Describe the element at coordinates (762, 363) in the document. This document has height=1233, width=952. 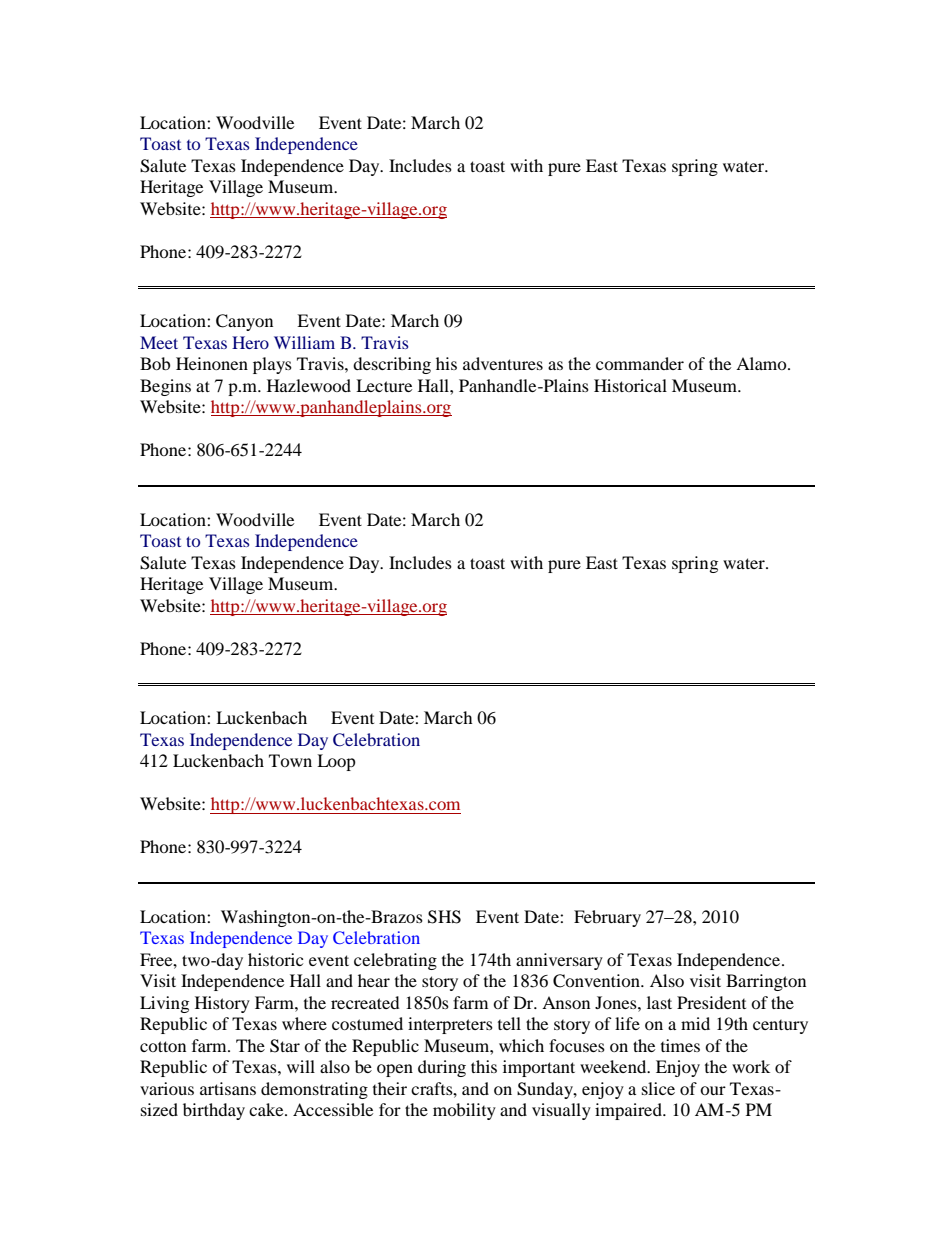
I see `Alamo` at that location.
